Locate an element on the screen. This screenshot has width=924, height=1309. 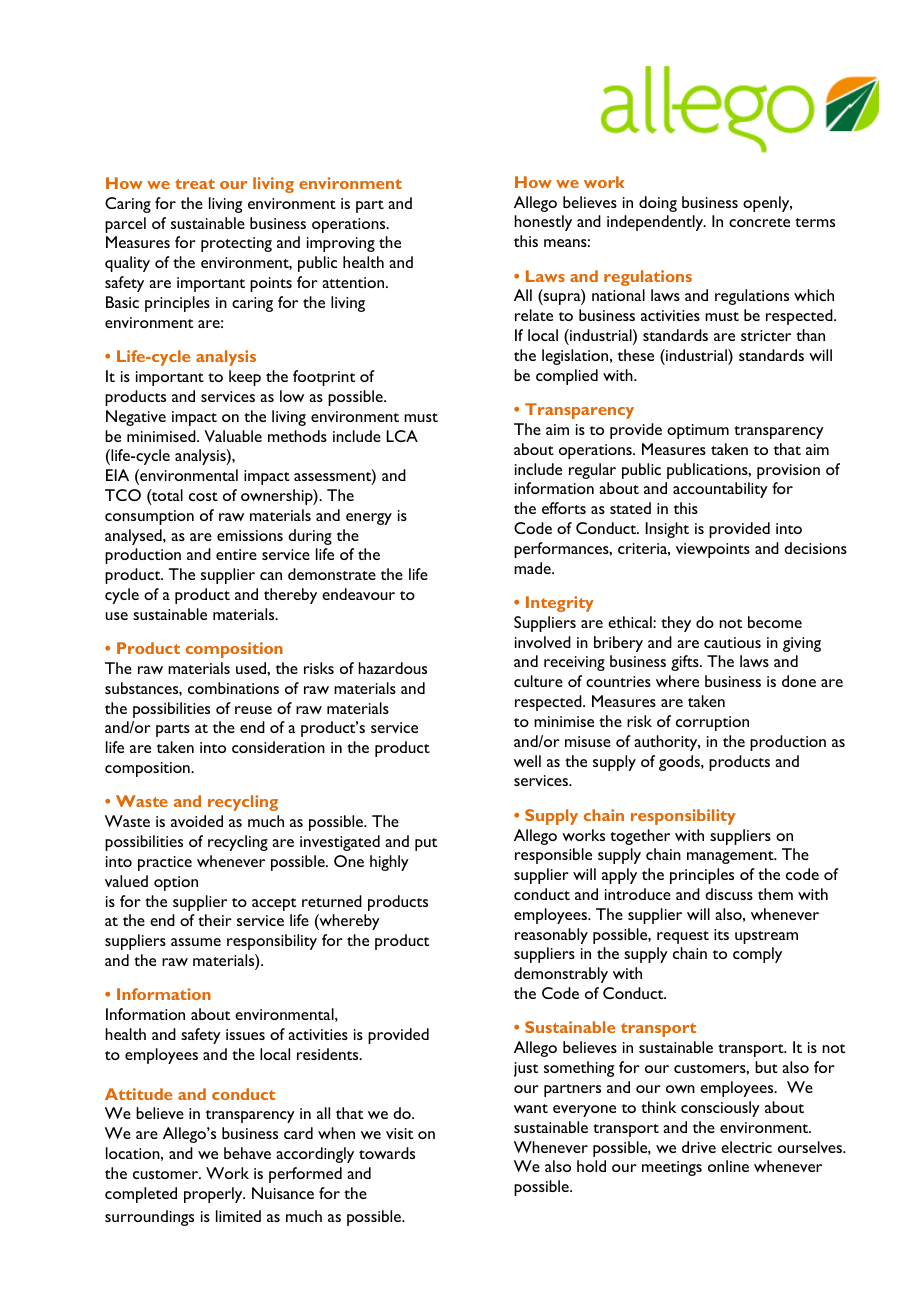
culture is located at coordinates (538, 681).
